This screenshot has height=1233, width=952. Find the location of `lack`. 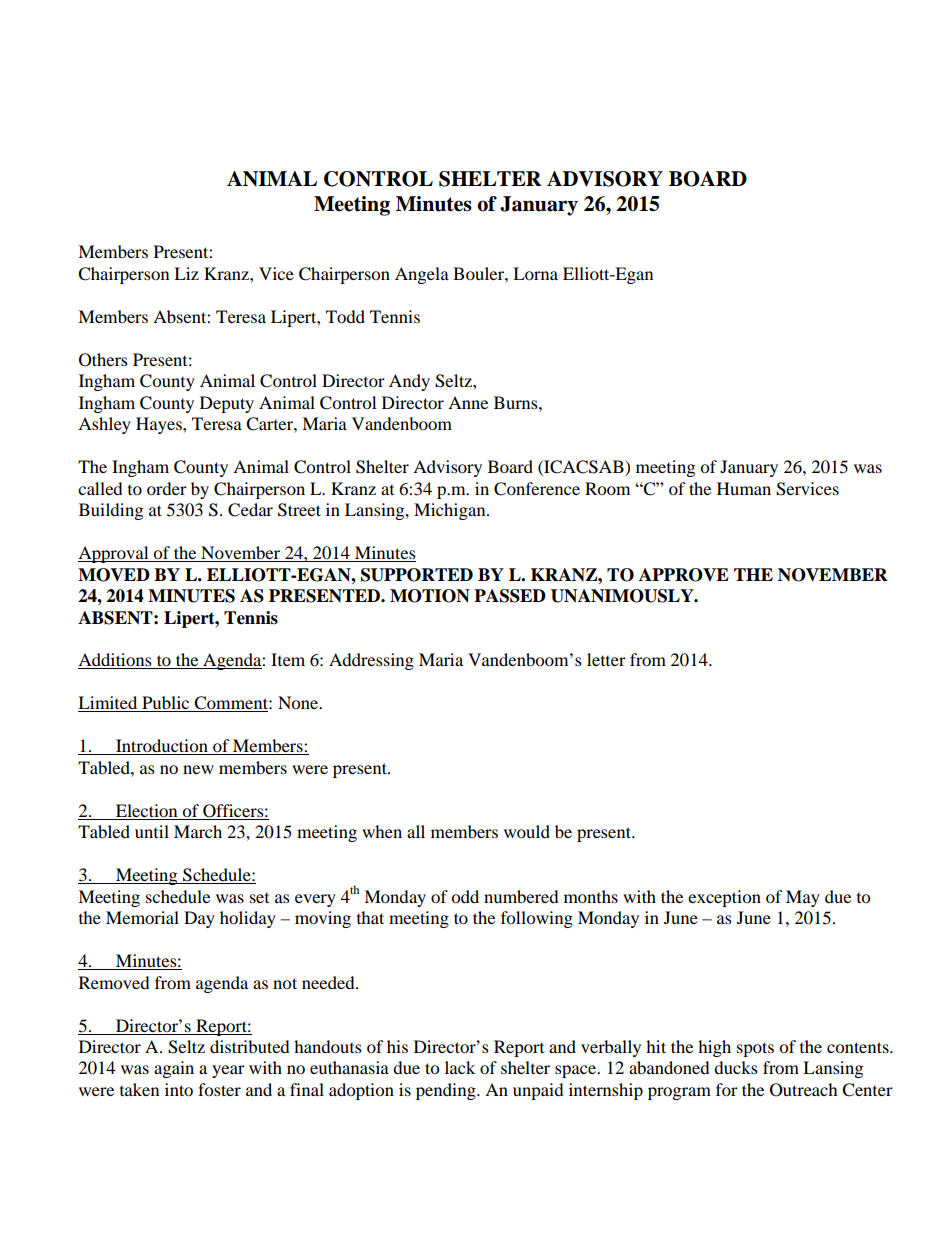

lack is located at coordinates (460, 1067).
